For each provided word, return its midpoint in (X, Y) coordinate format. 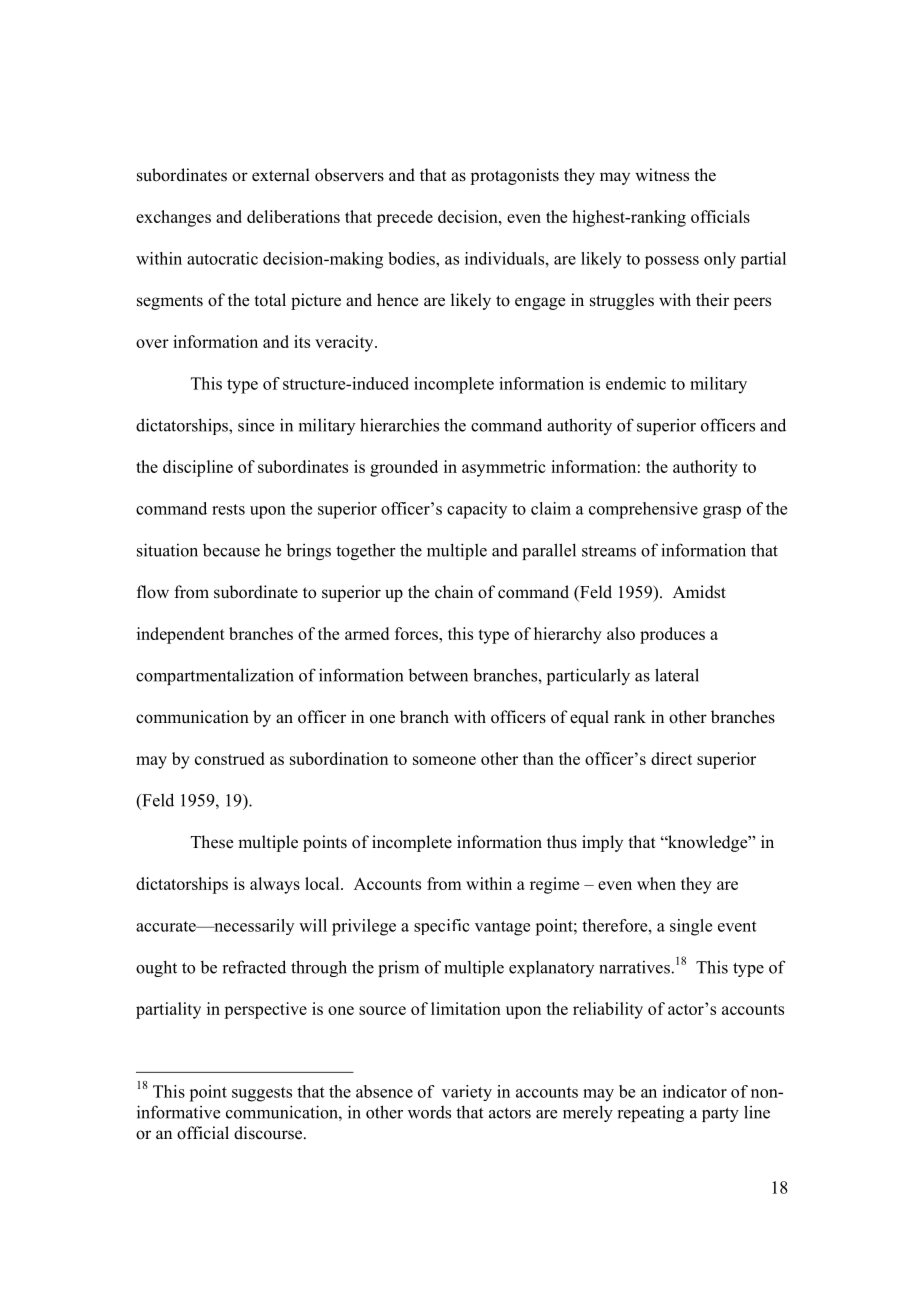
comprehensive (643, 510)
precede (405, 218)
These (212, 842)
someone (444, 760)
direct (671, 758)
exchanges (173, 218)
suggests (262, 1094)
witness (662, 175)
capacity (477, 510)
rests (228, 509)
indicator (695, 1091)
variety (467, 1093)
